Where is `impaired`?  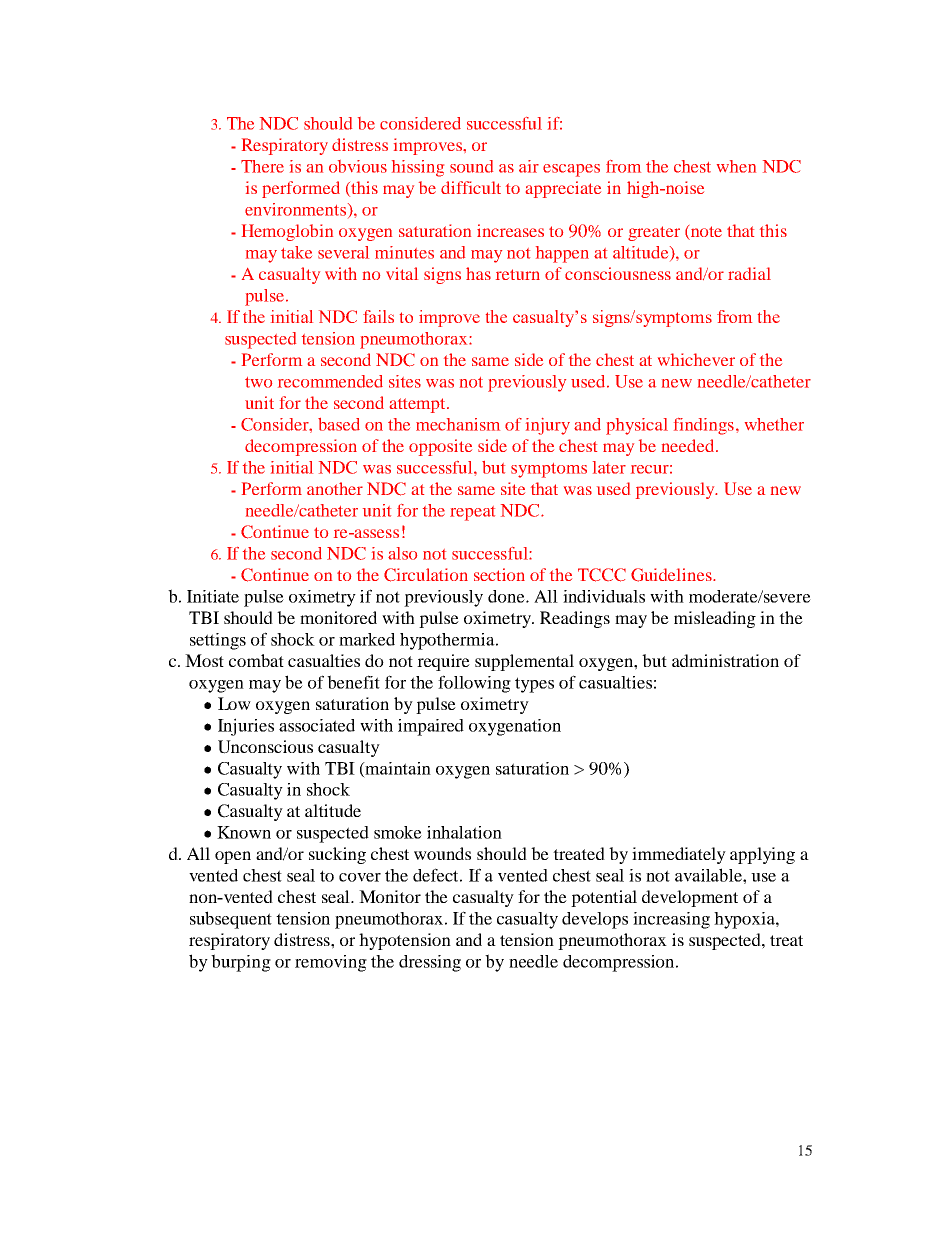 impaired is located at coordinates (431, 727).
